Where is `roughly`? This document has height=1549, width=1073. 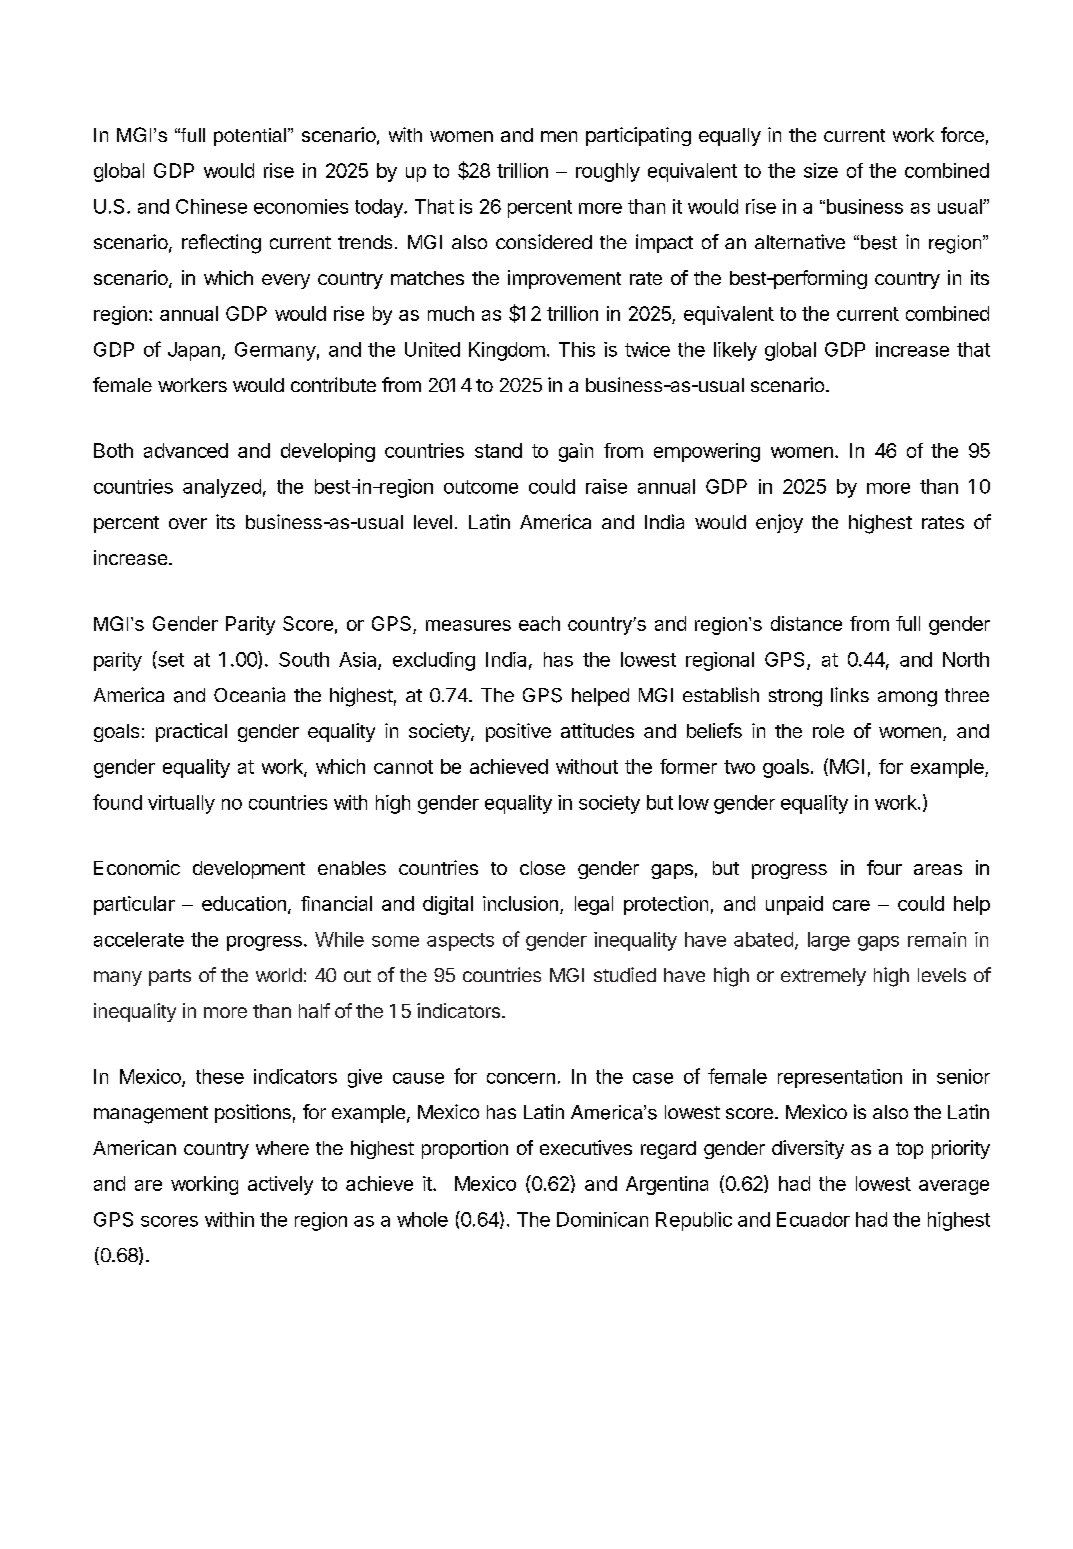 roughly is located at coordinates (608, 172).
